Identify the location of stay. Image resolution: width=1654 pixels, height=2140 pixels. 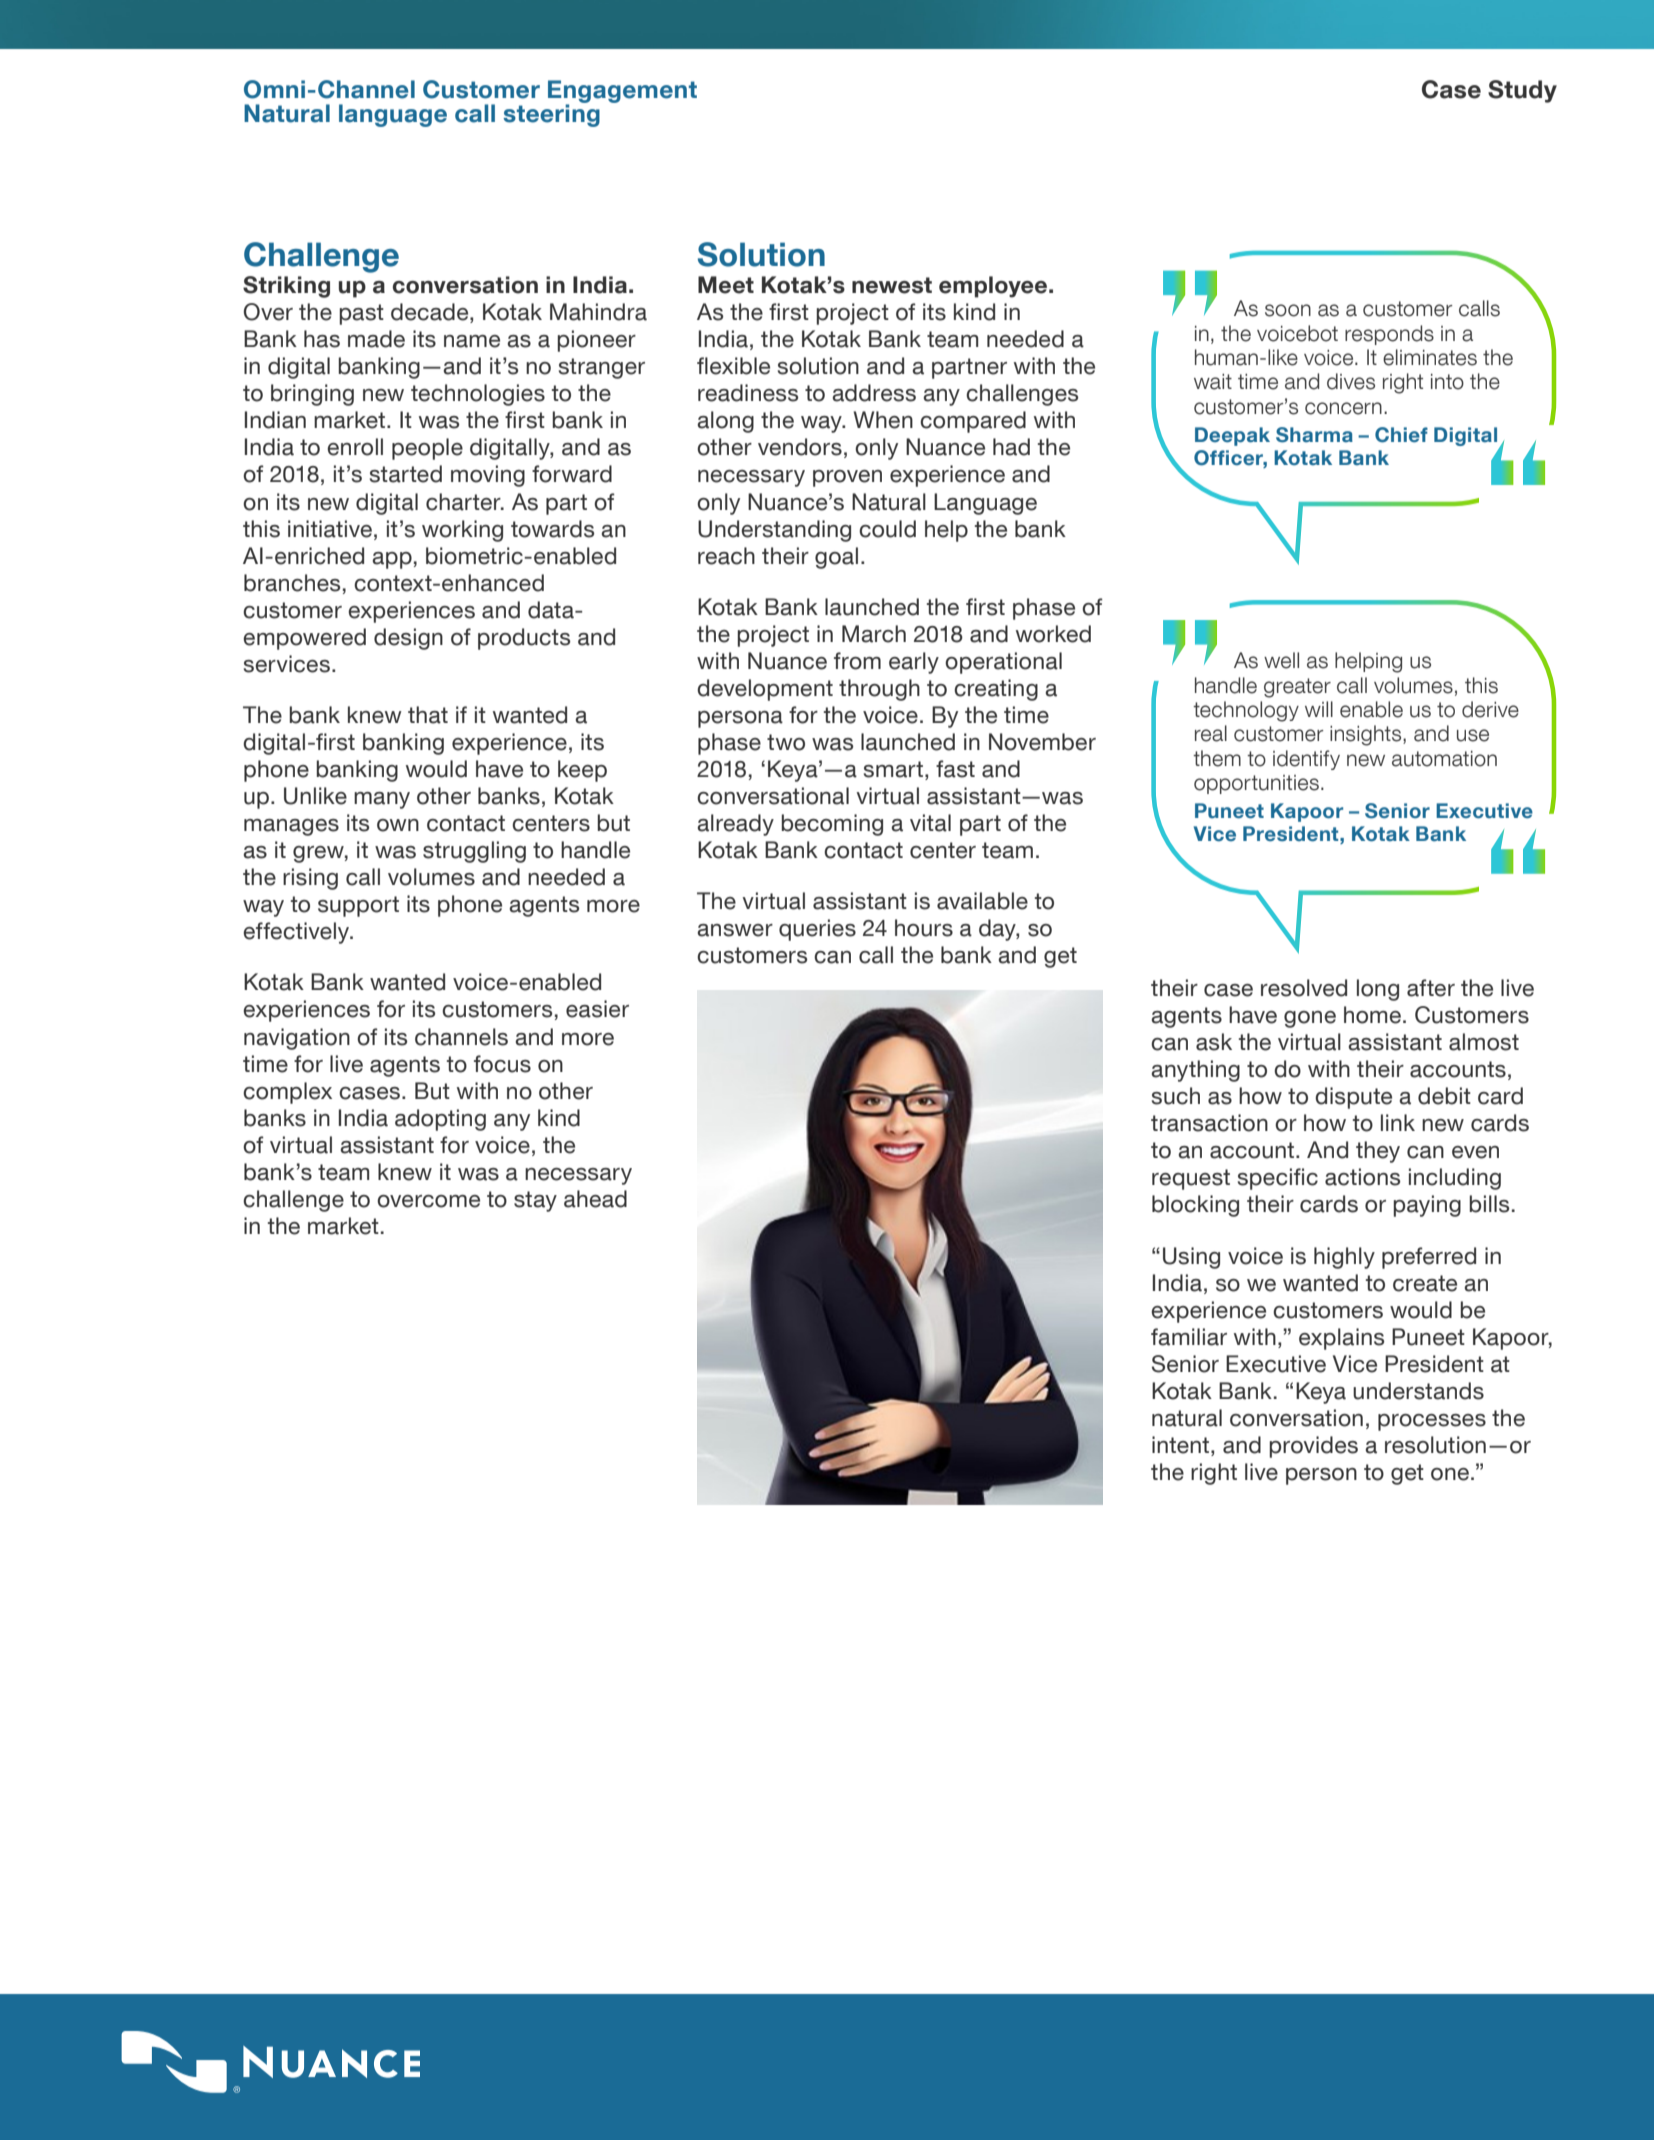
(535, 1201).
